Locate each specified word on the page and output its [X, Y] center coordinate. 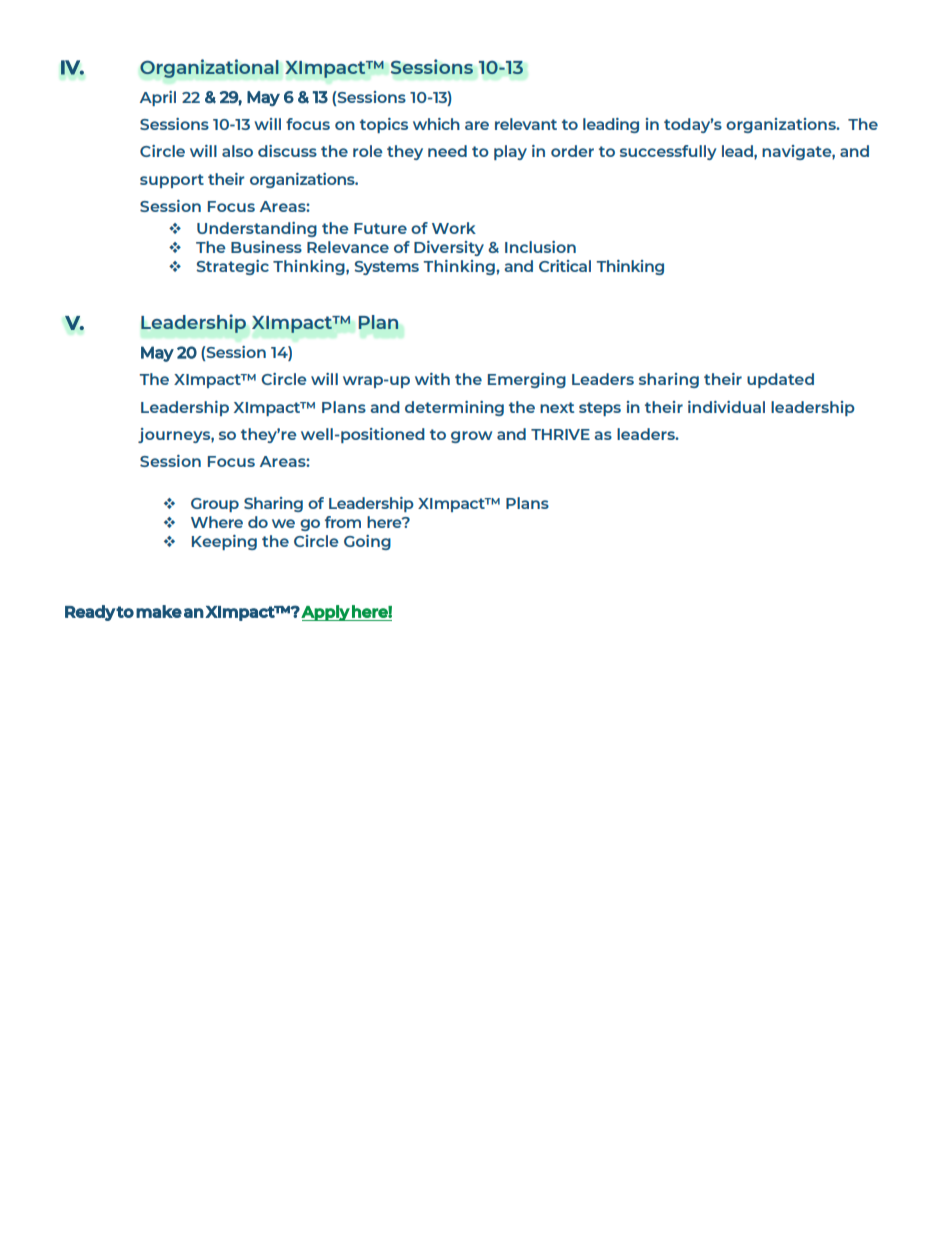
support [172, 181]
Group [215, 505]
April [158, 98]
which [436, 124]
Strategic [232, 267]
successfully [668, 152]
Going [367, 542]
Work [454, 228]
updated [780, 380]
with [432, 379]
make [159, 611]
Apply [326, 613]
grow [471, 437]
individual [726, 407]
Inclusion [540, 247]
